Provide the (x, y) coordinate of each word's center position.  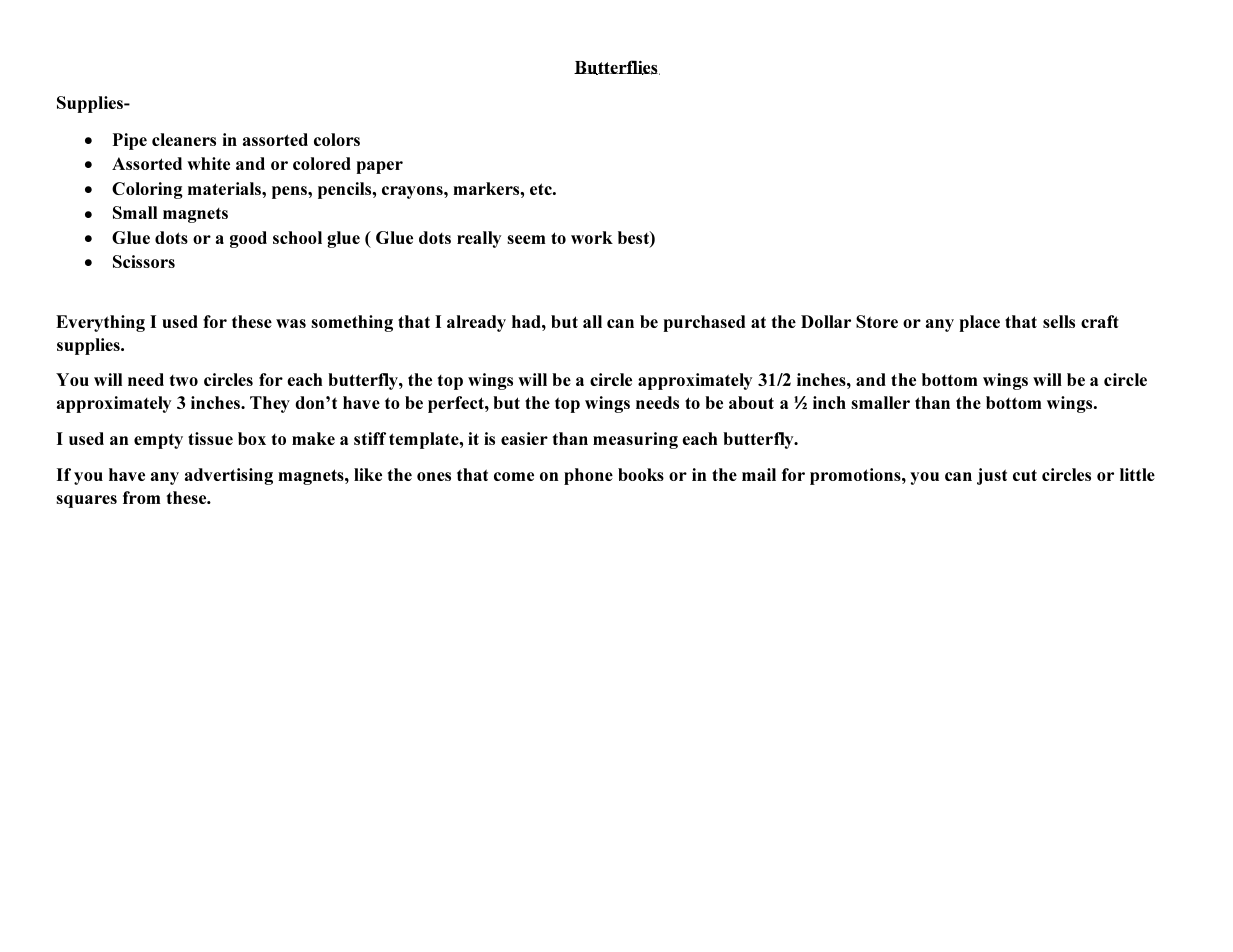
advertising (229, 476)
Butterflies (617, 67)
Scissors (144, 261)
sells (1059, 321)
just (992, 476)
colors (337, 139)
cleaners (184, 139)
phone (588, 476)
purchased (704, 323)
